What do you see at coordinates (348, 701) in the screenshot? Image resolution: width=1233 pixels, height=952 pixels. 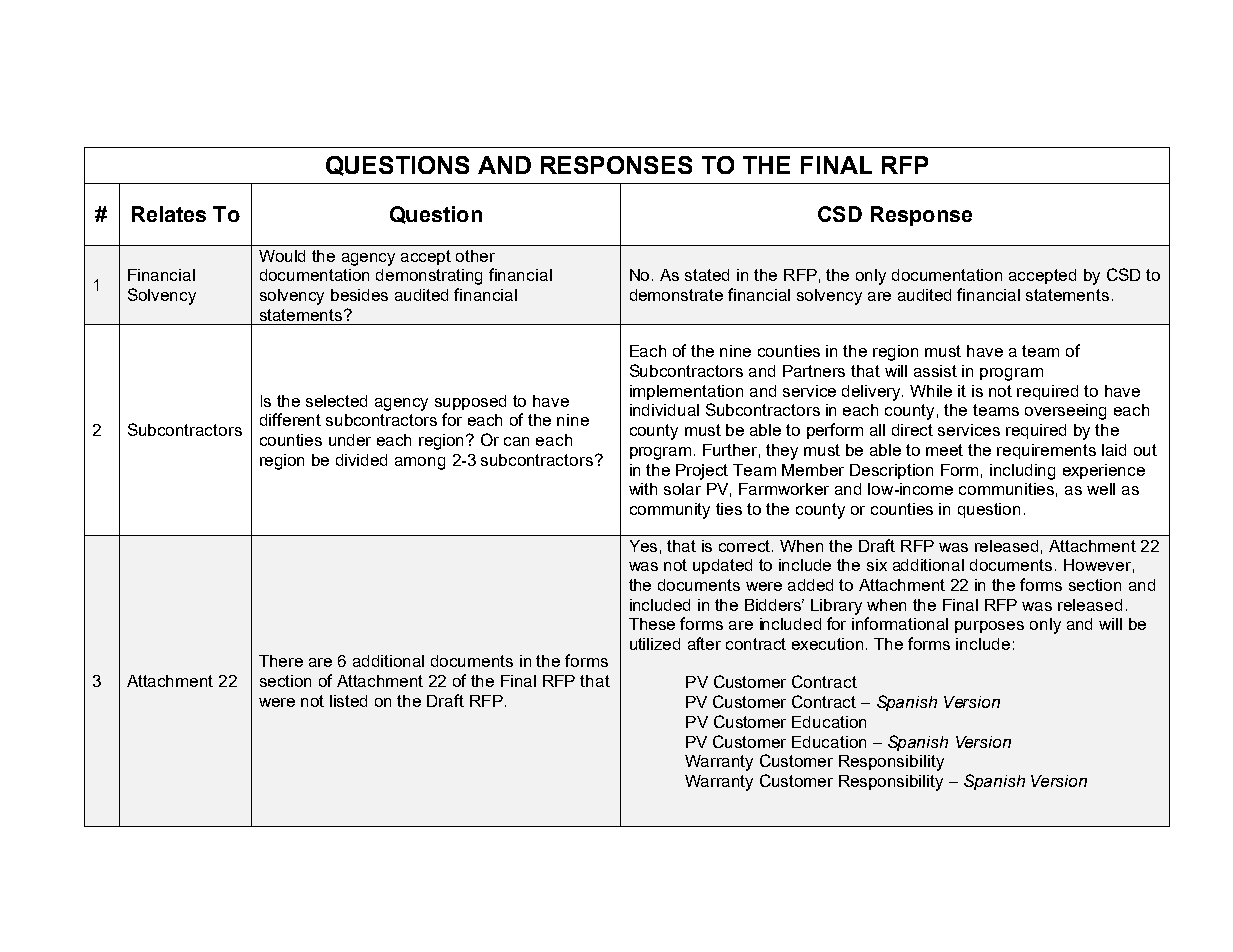 I see `listed` at bounding box center [348, 701].
